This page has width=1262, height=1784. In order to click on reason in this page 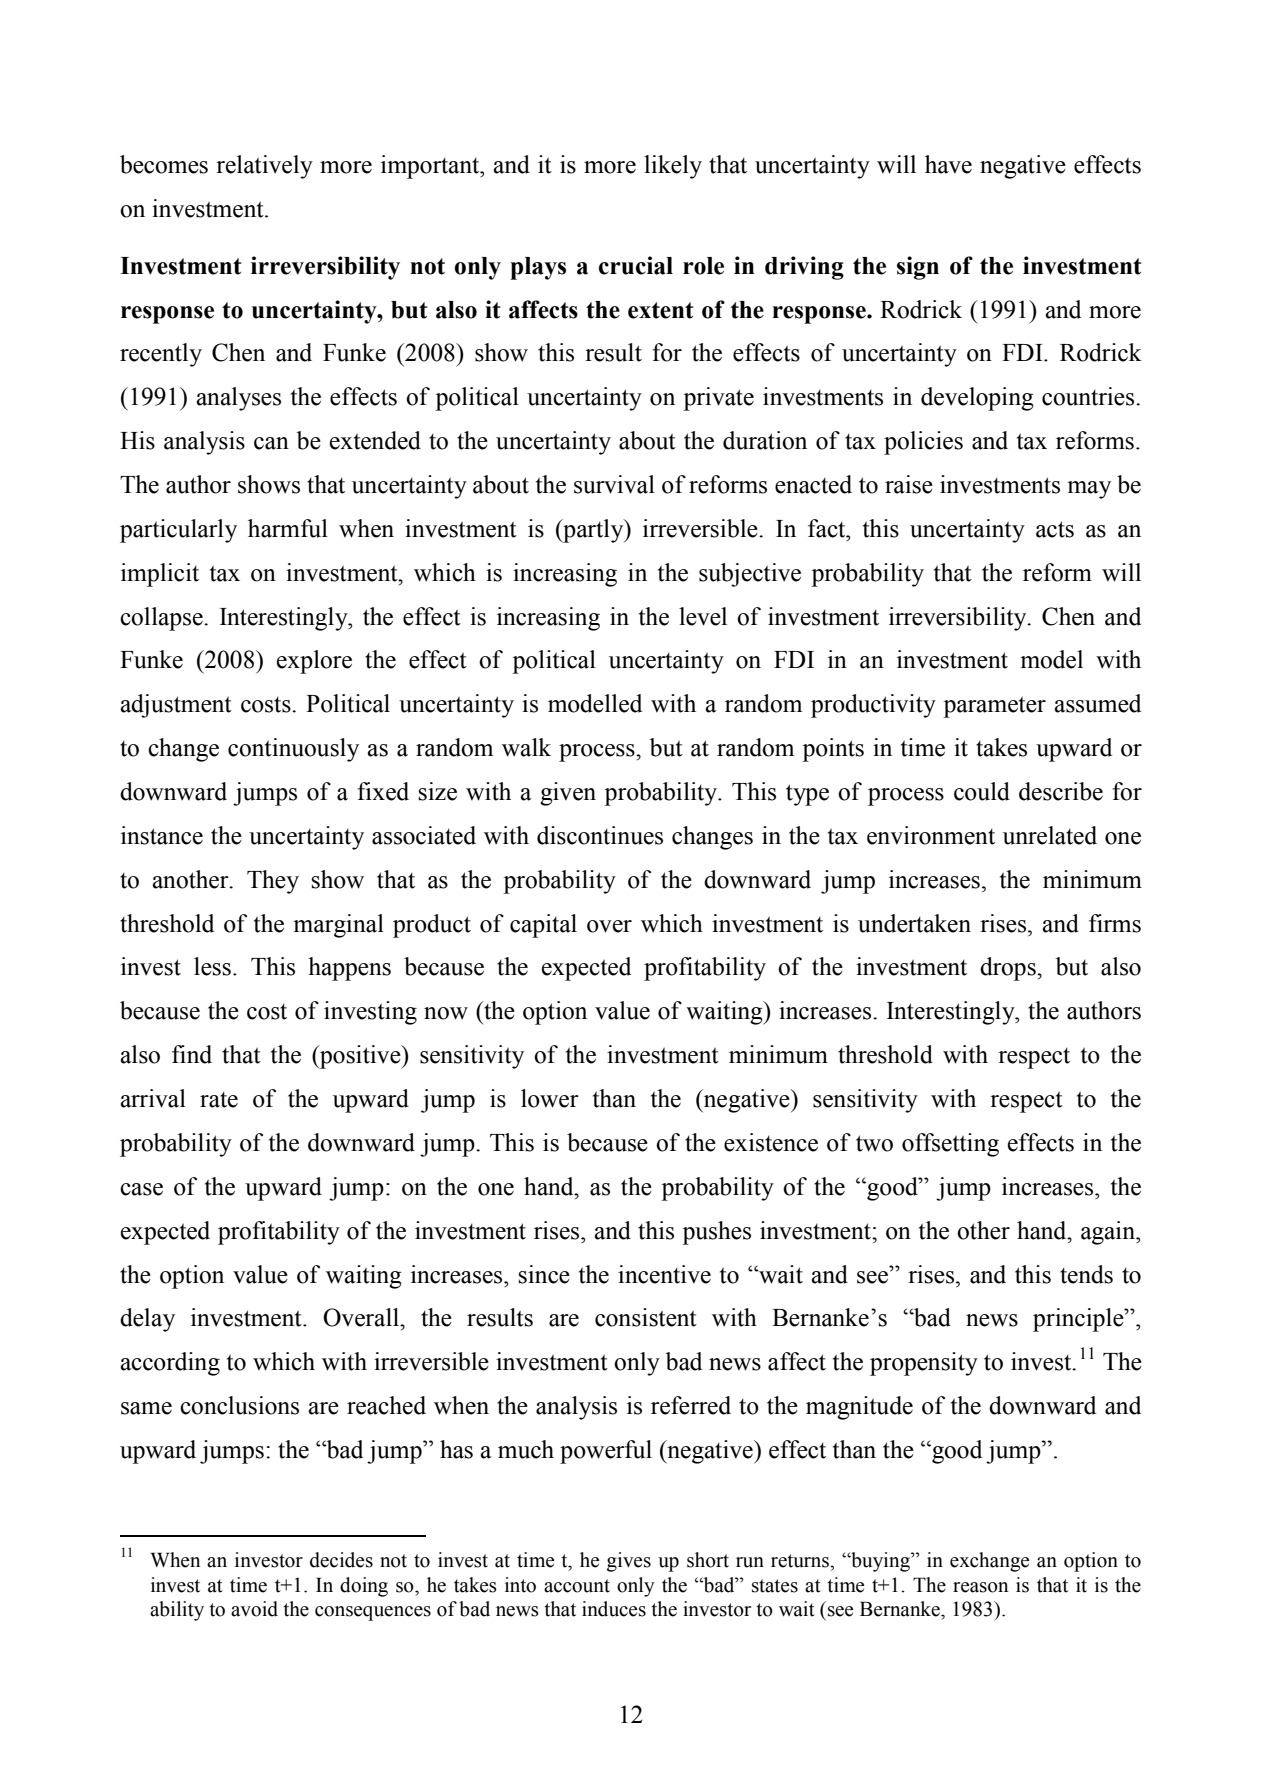, I will do `click(980, 1587)`.
